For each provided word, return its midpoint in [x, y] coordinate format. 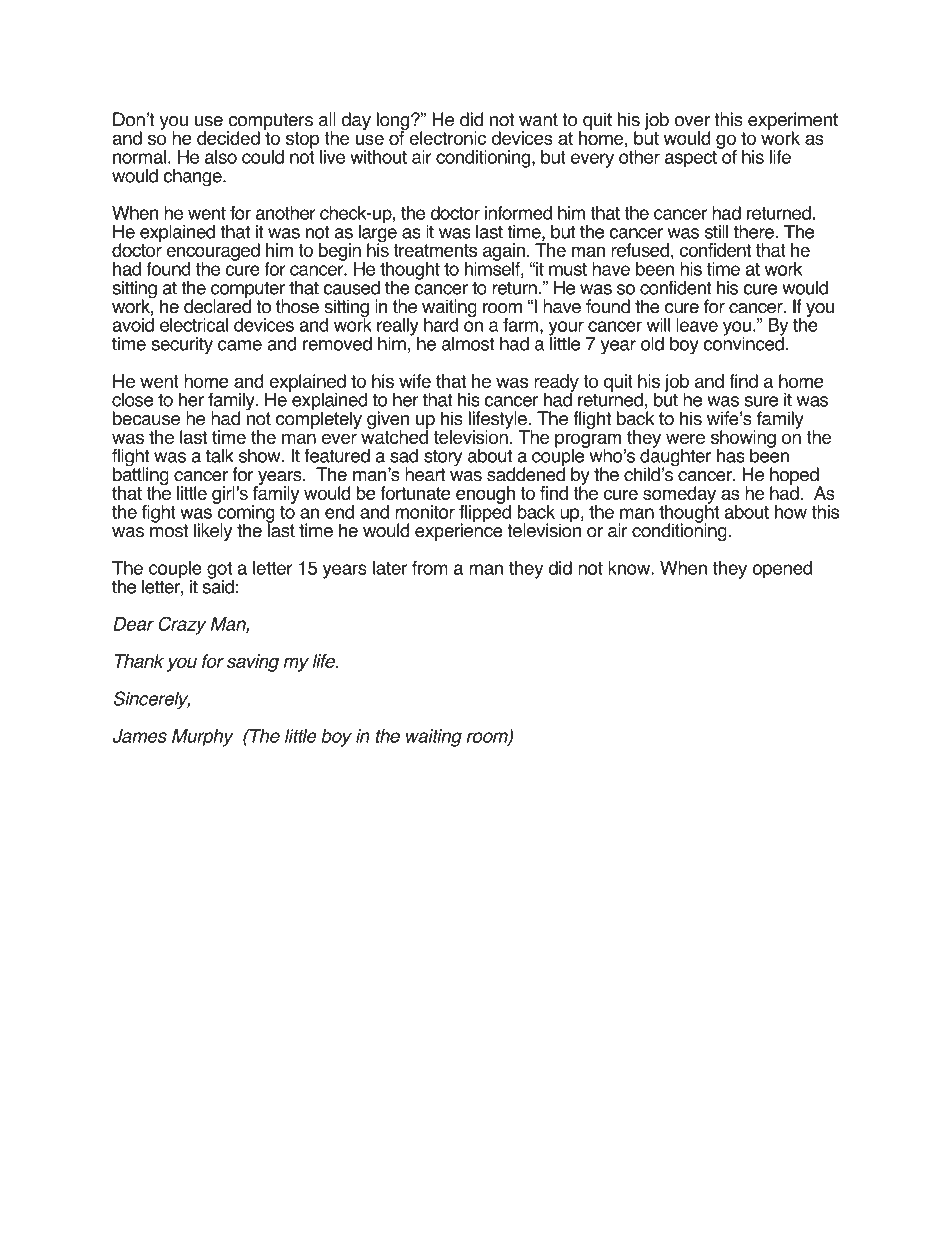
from [430, 568]
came [240, 345]
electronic [446, 137]
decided [228, 138]
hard [441, 325]
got [220, 571]
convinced [743, 342]
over [692, 121]
